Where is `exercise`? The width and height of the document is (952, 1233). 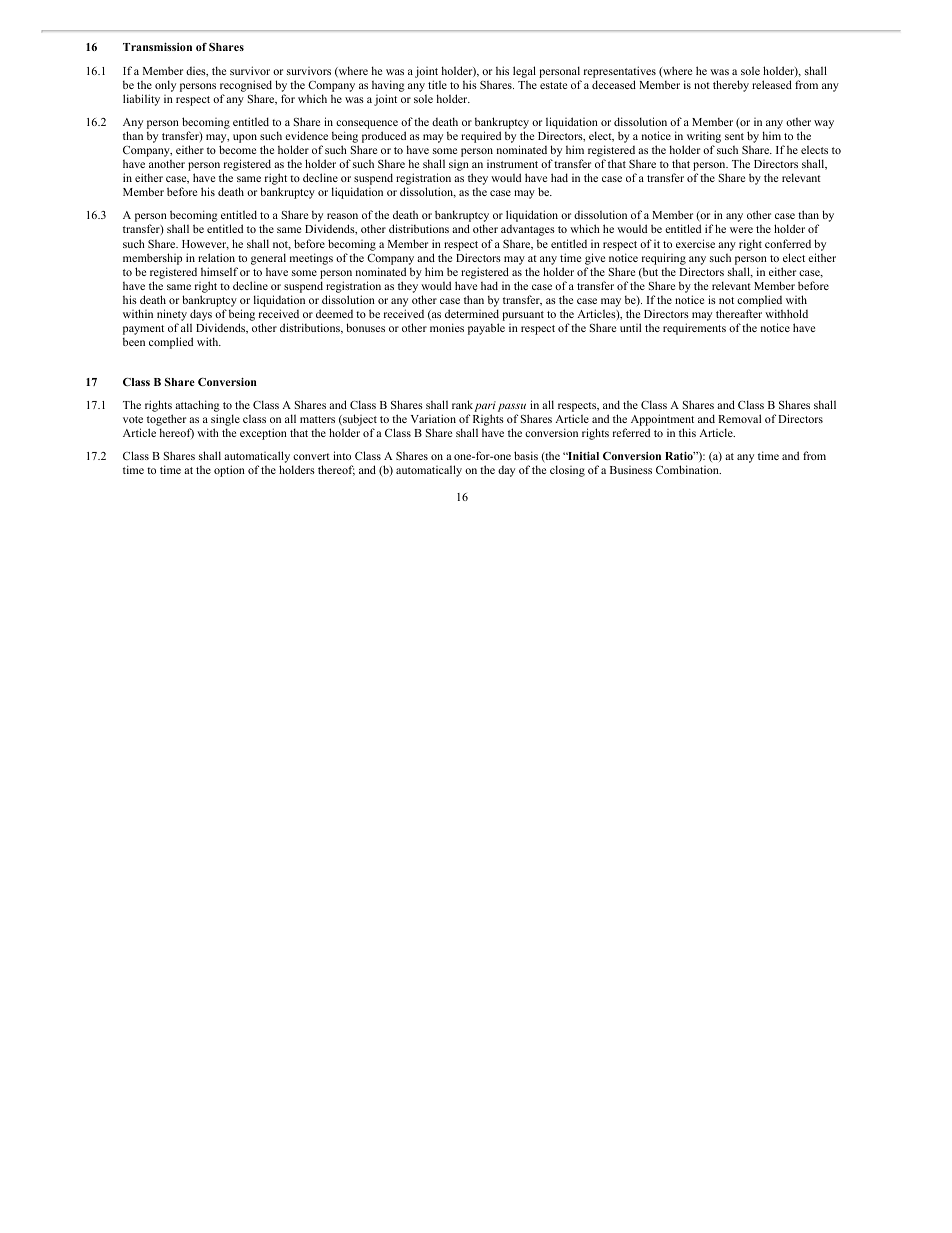
exercise is located at coordinates (695, 243).
